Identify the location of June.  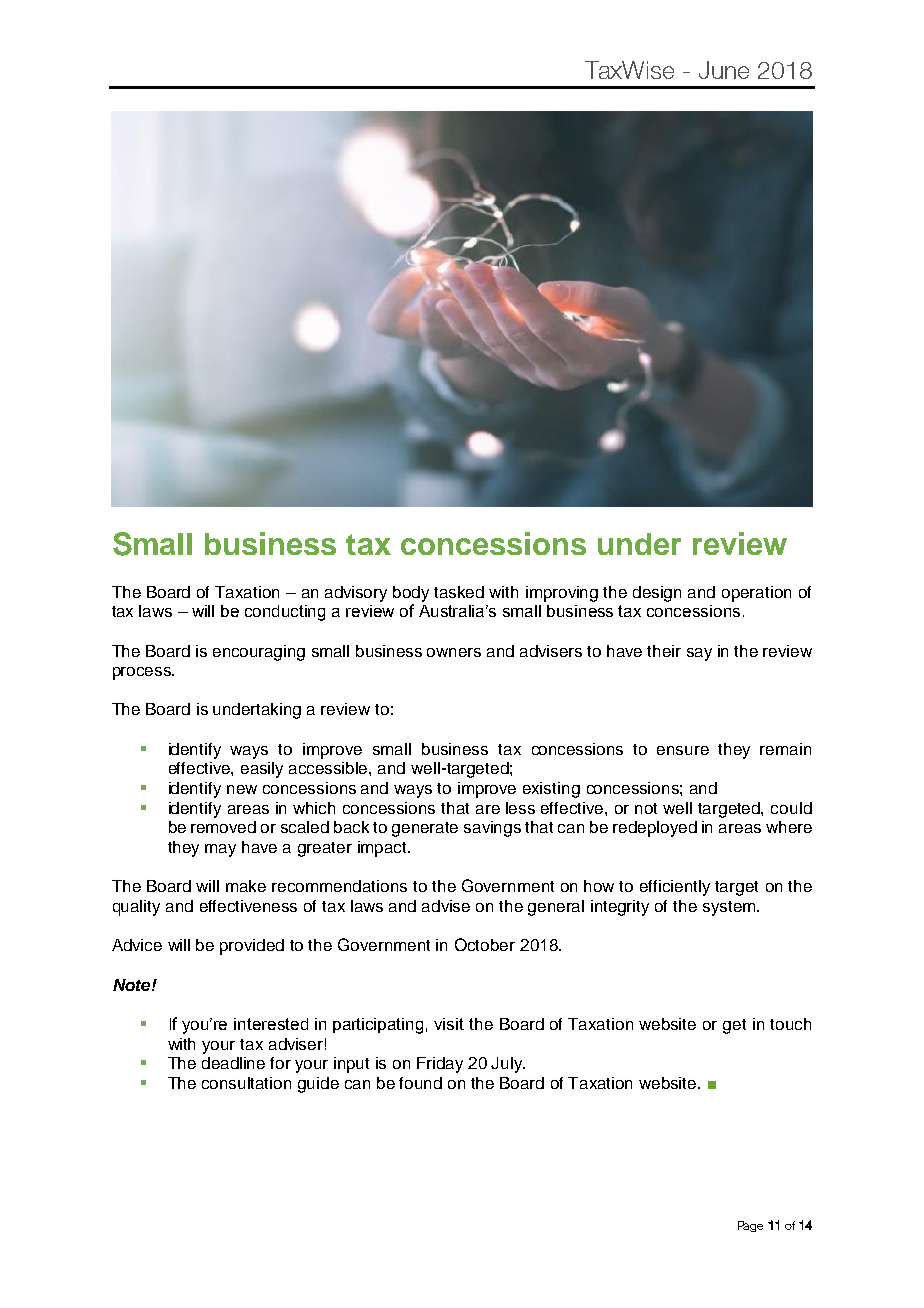
(724, 70).
